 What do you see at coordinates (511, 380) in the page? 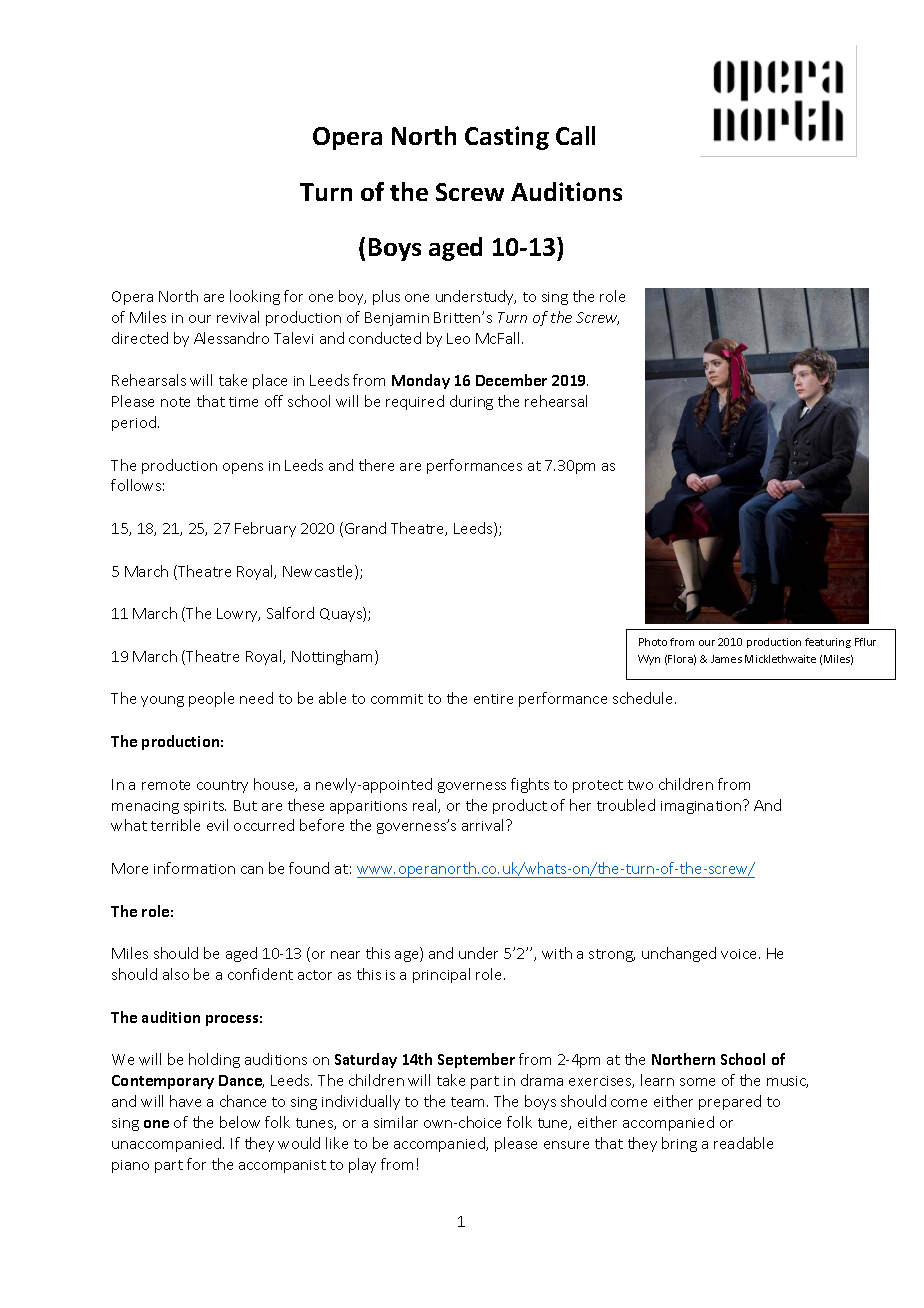
I see `December` at bounding box center [511, 380].
